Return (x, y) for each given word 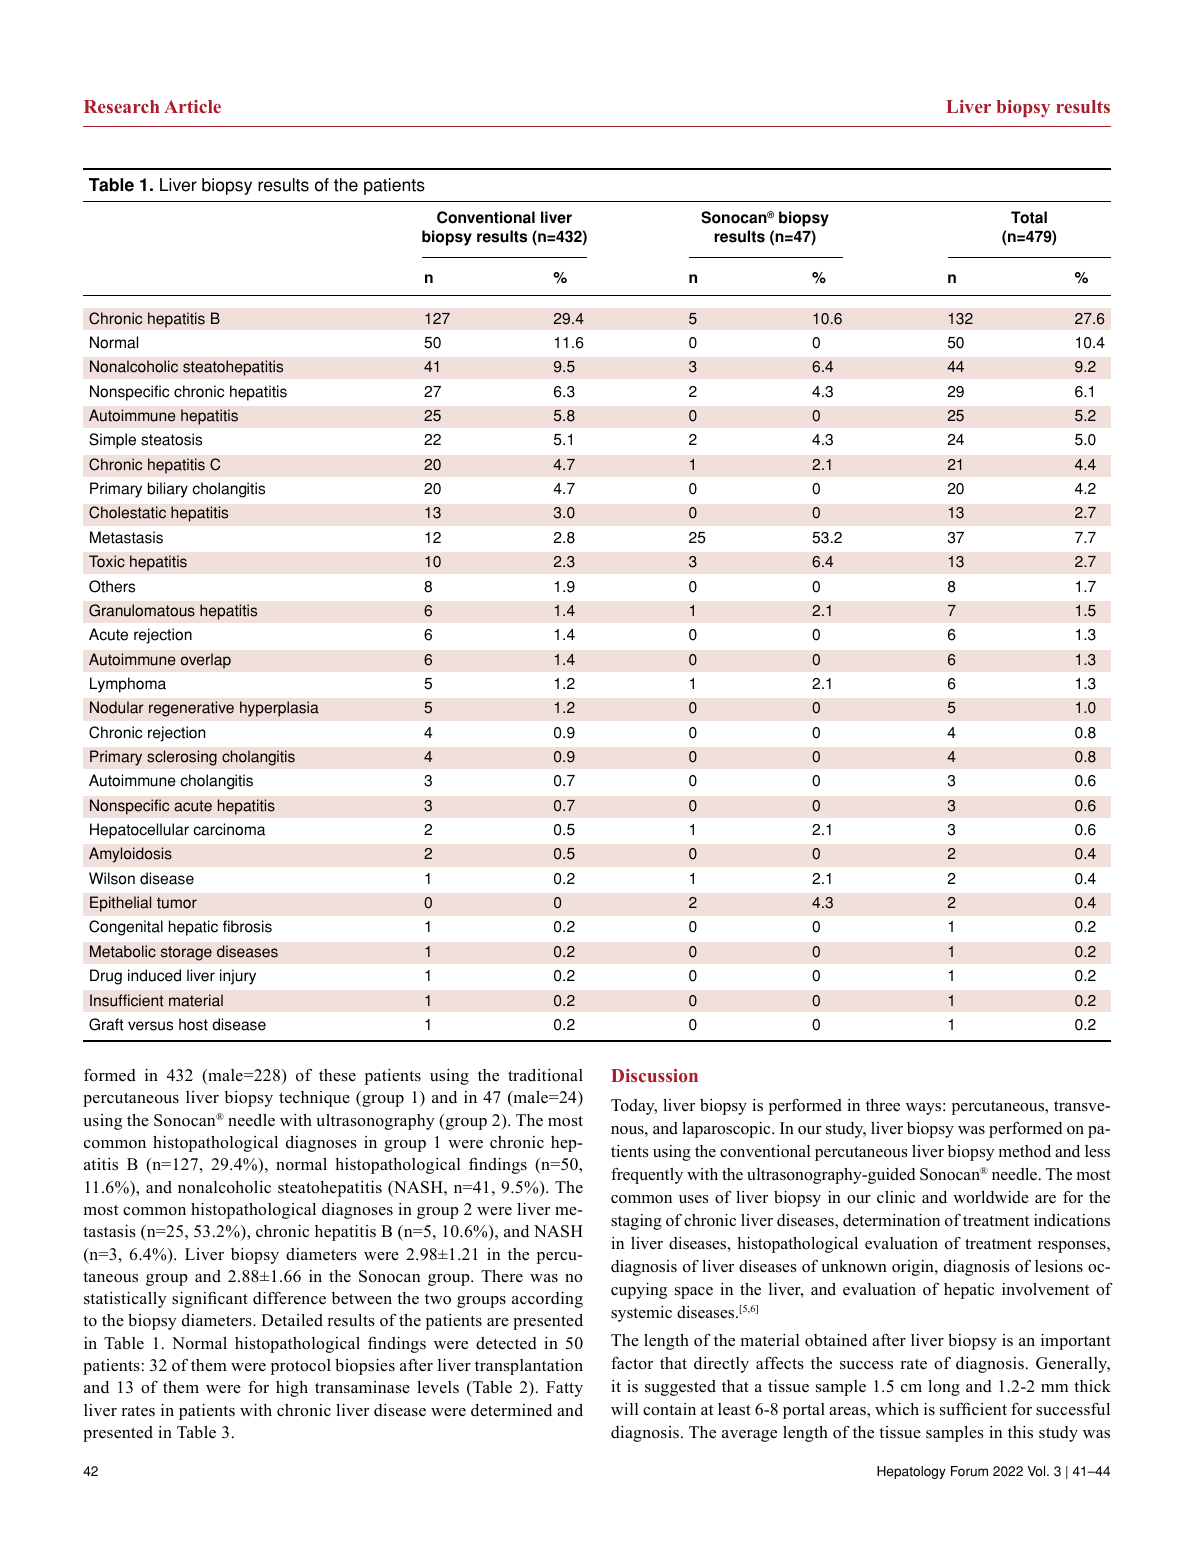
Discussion (654, 1075)
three (883, 1105)
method (1025, 1151)
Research (121, 106)
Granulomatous (142, 610)
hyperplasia (279, 709)
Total (1029, 217)
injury (238, 977)
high (292, 1389)
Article (192, 106)
